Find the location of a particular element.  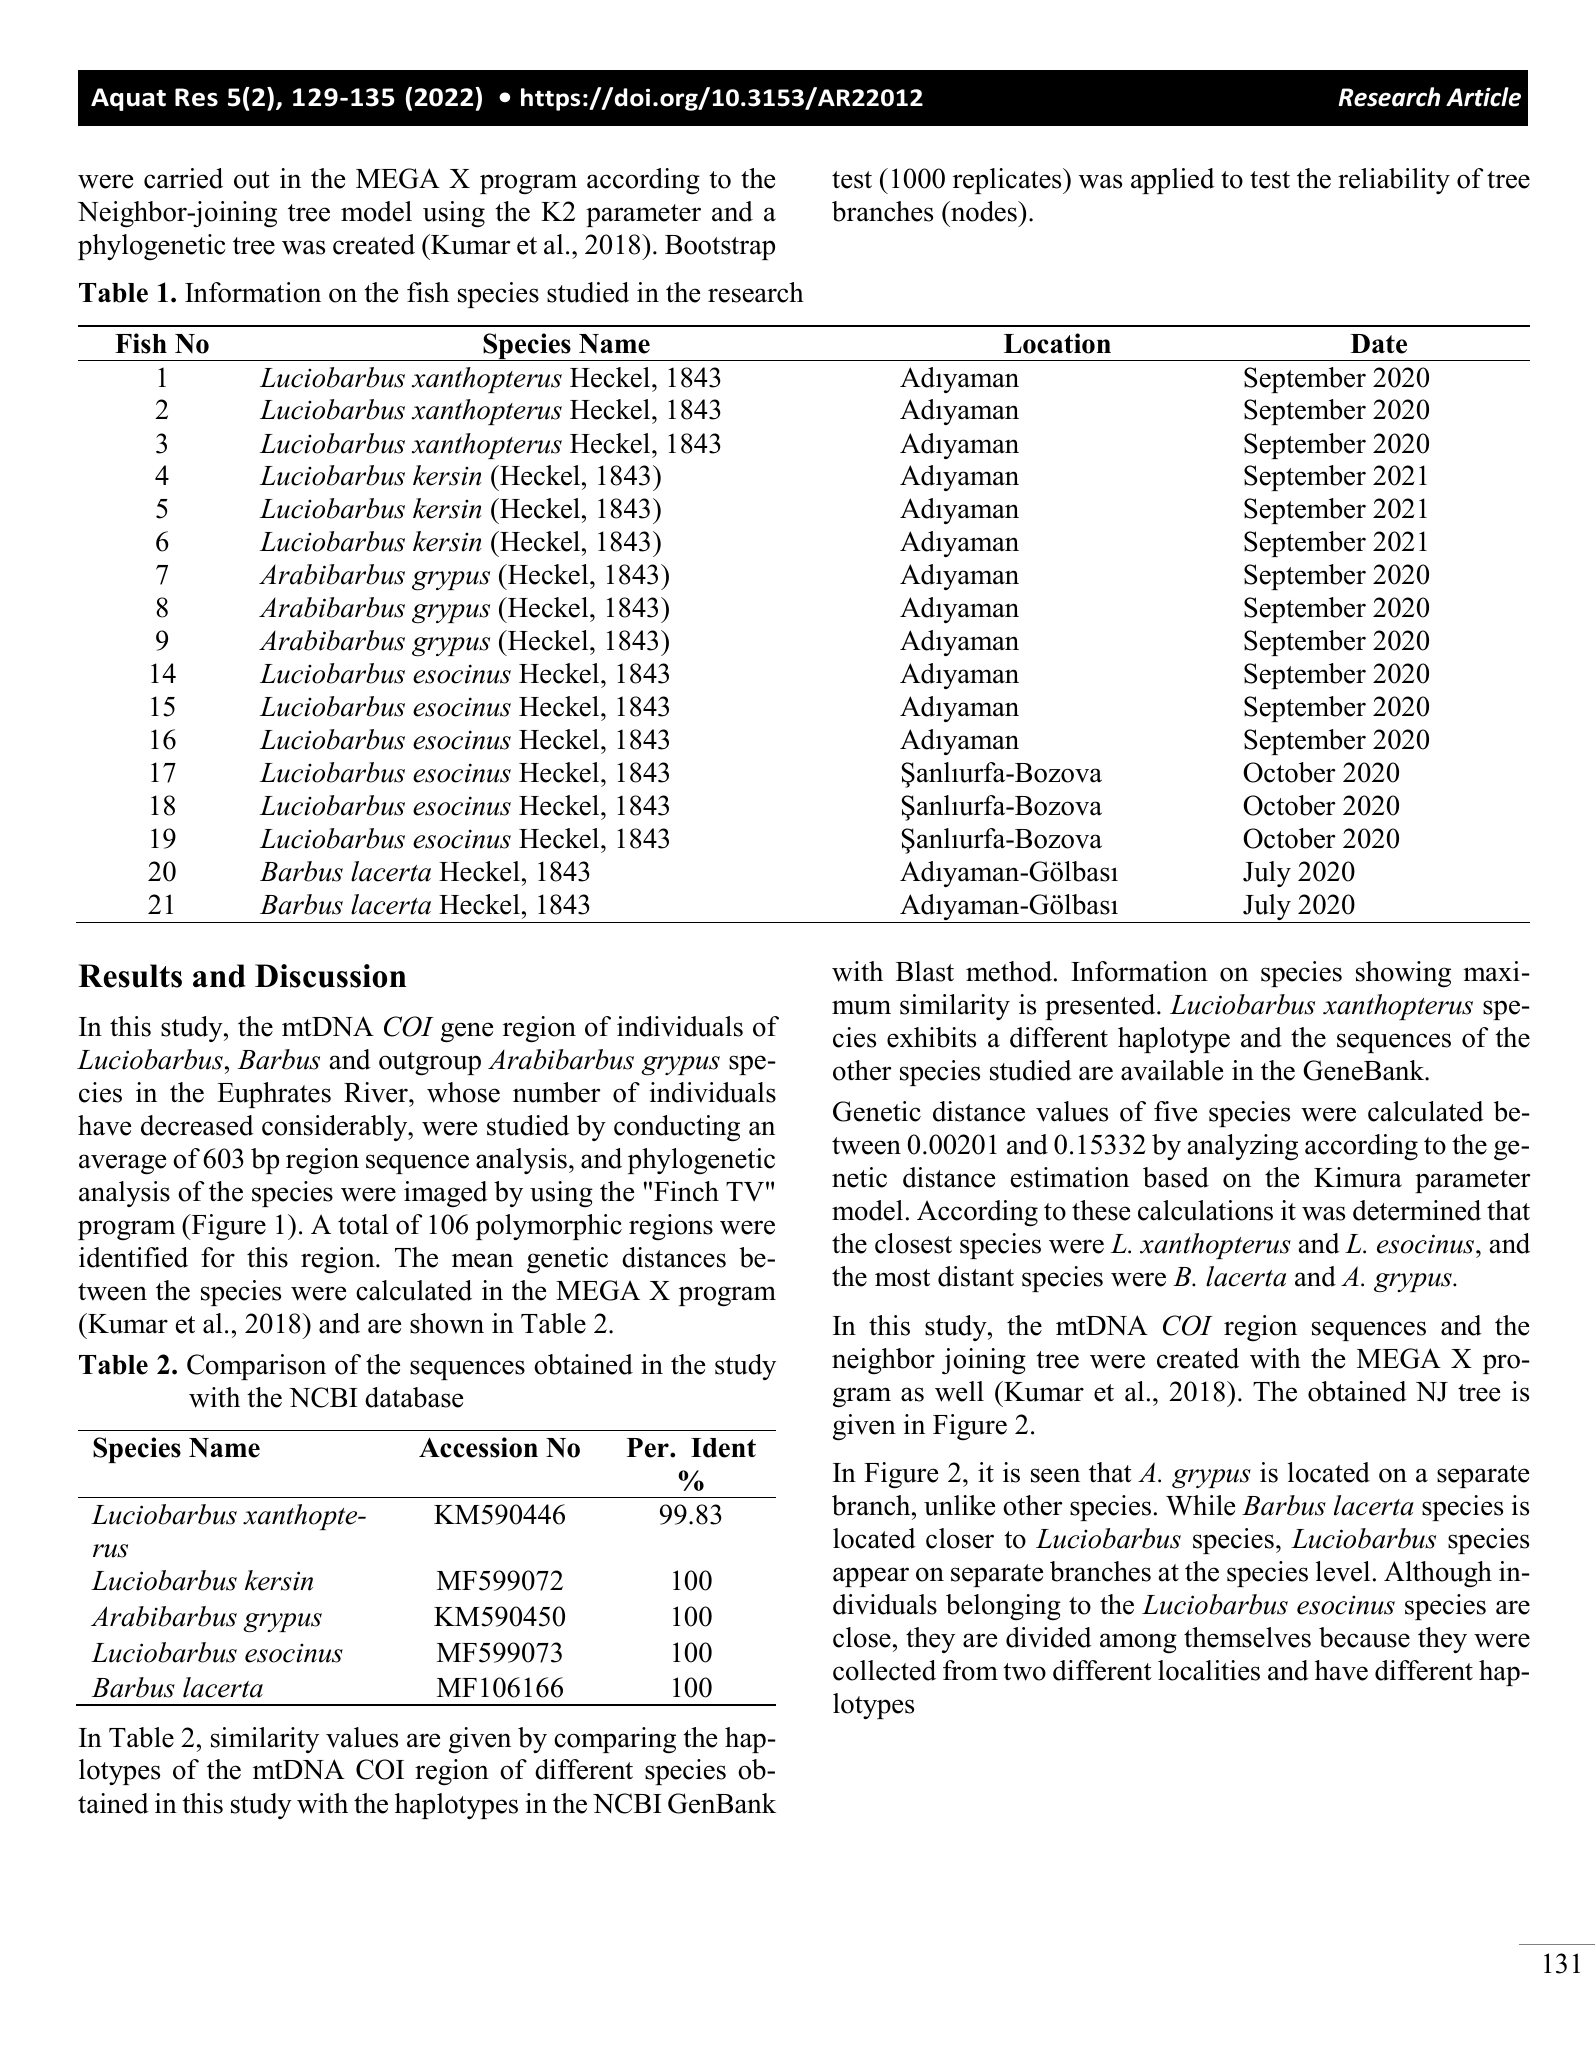

reliability is located at coordinates (1394, 181).
